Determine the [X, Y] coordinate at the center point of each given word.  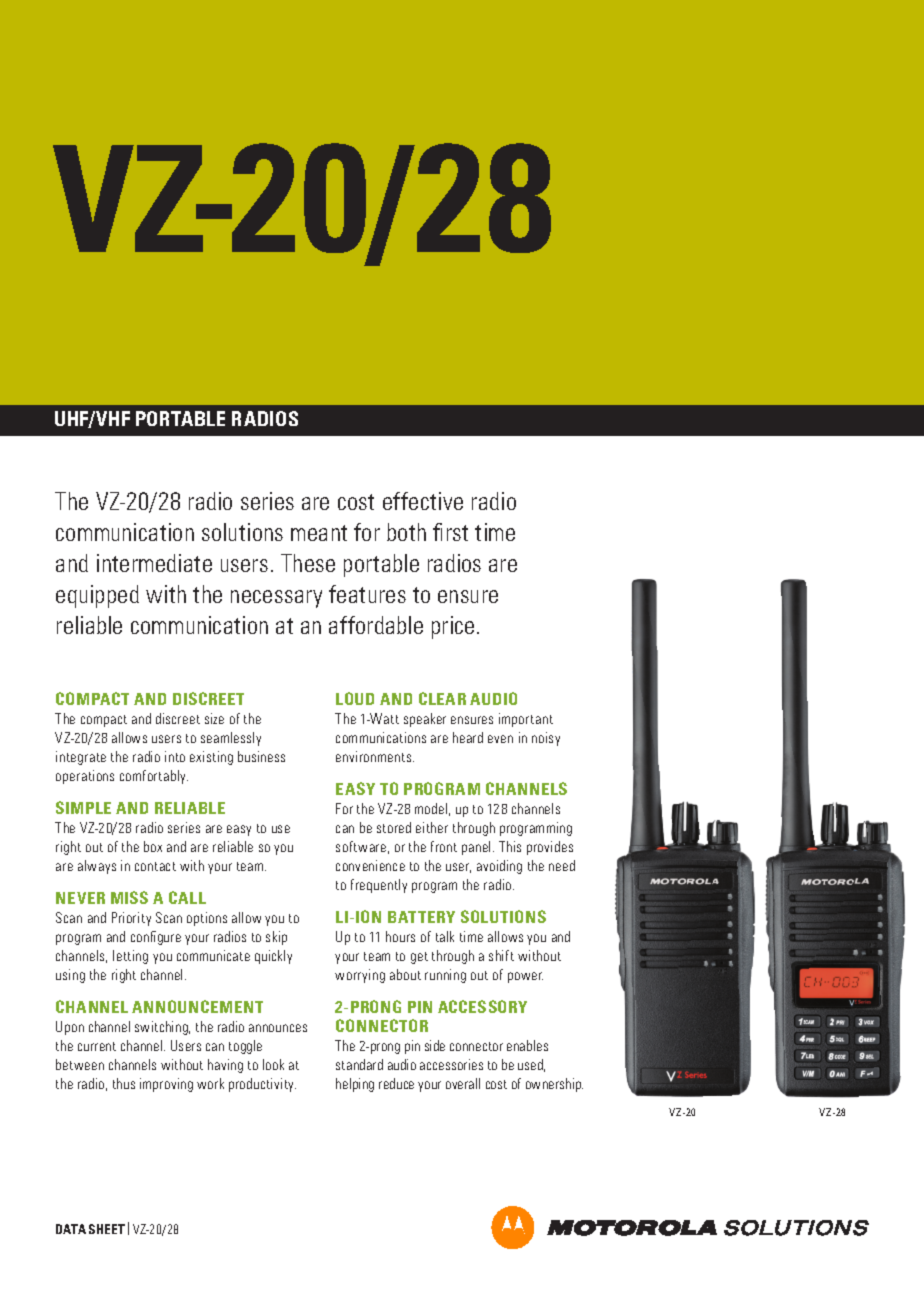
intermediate [154, 563]
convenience [370, 865]
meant [319, 533]
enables [527, 1045]
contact [155, 866]
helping [355, 1085]
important [526, 720]
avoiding [499, 867]
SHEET [107, 1229]
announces [278, 1028]
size [214, 718]
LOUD [355, 698]
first [450, 532]
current [97, 1046]
